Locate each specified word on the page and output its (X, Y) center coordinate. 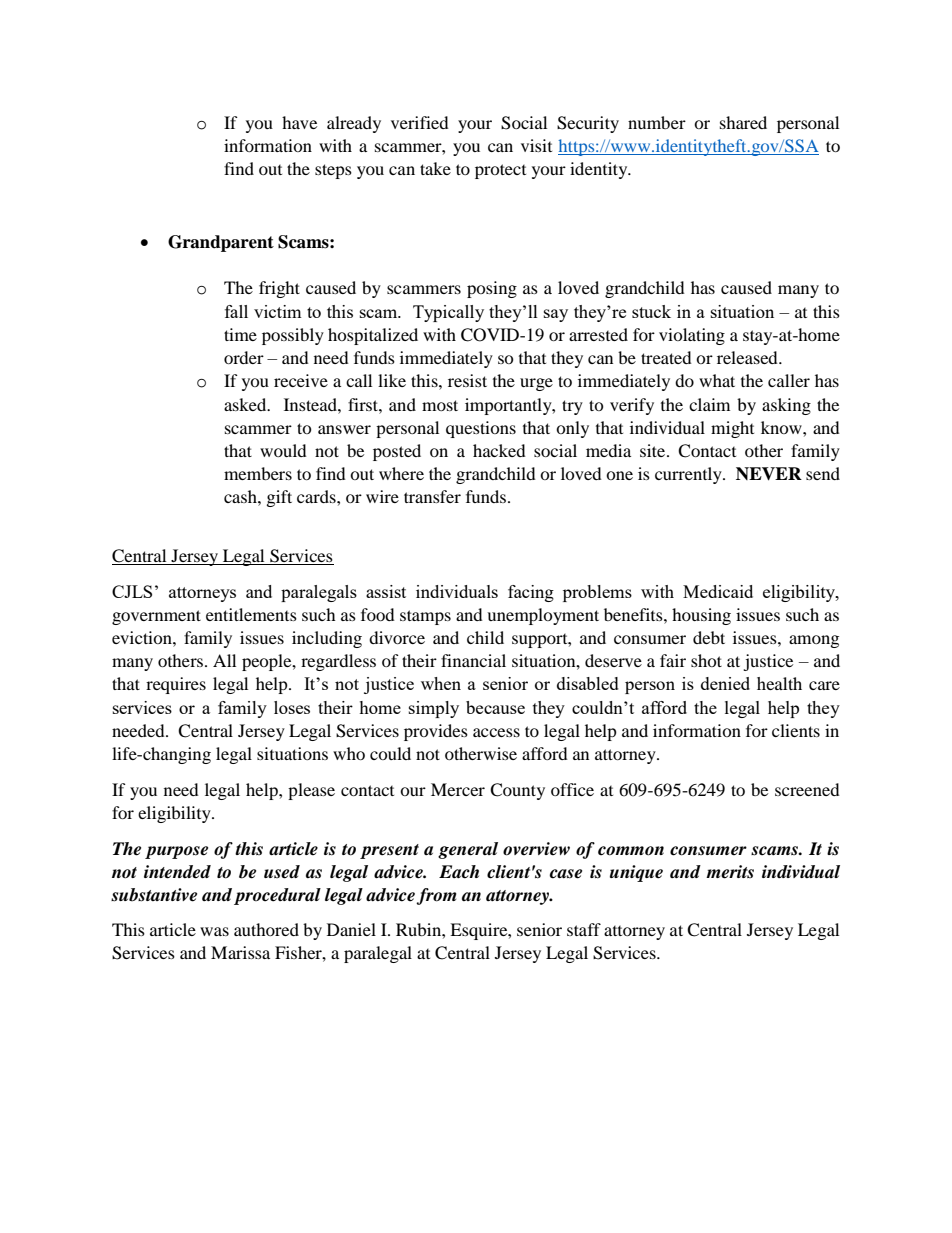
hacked (499, 450)
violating (692, 336)
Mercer (458, 789)
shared (743, 122)
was (214, 931)
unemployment (543, 616)
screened (807, 789)
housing (701, 616)
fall (236, 311)
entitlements (251, 614)
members (258, 473)
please (311, 791)
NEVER (769, 474)
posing (492, 289)
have (299, 122)
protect (500, 171)
